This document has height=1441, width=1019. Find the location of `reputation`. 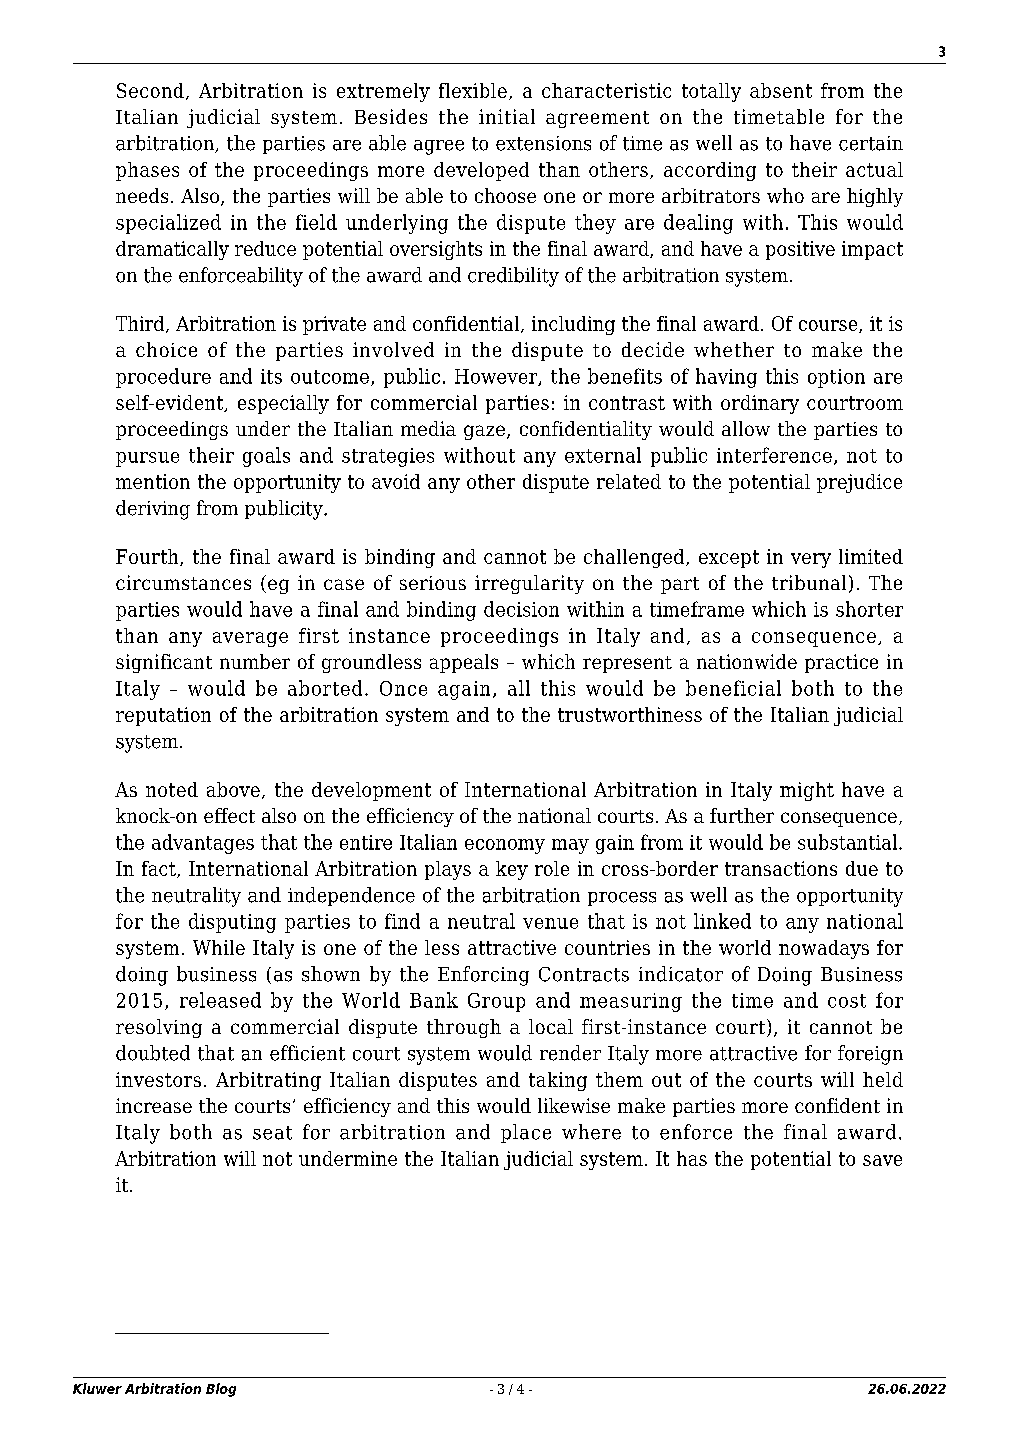

reputation is located at coordinates (163, 716).
